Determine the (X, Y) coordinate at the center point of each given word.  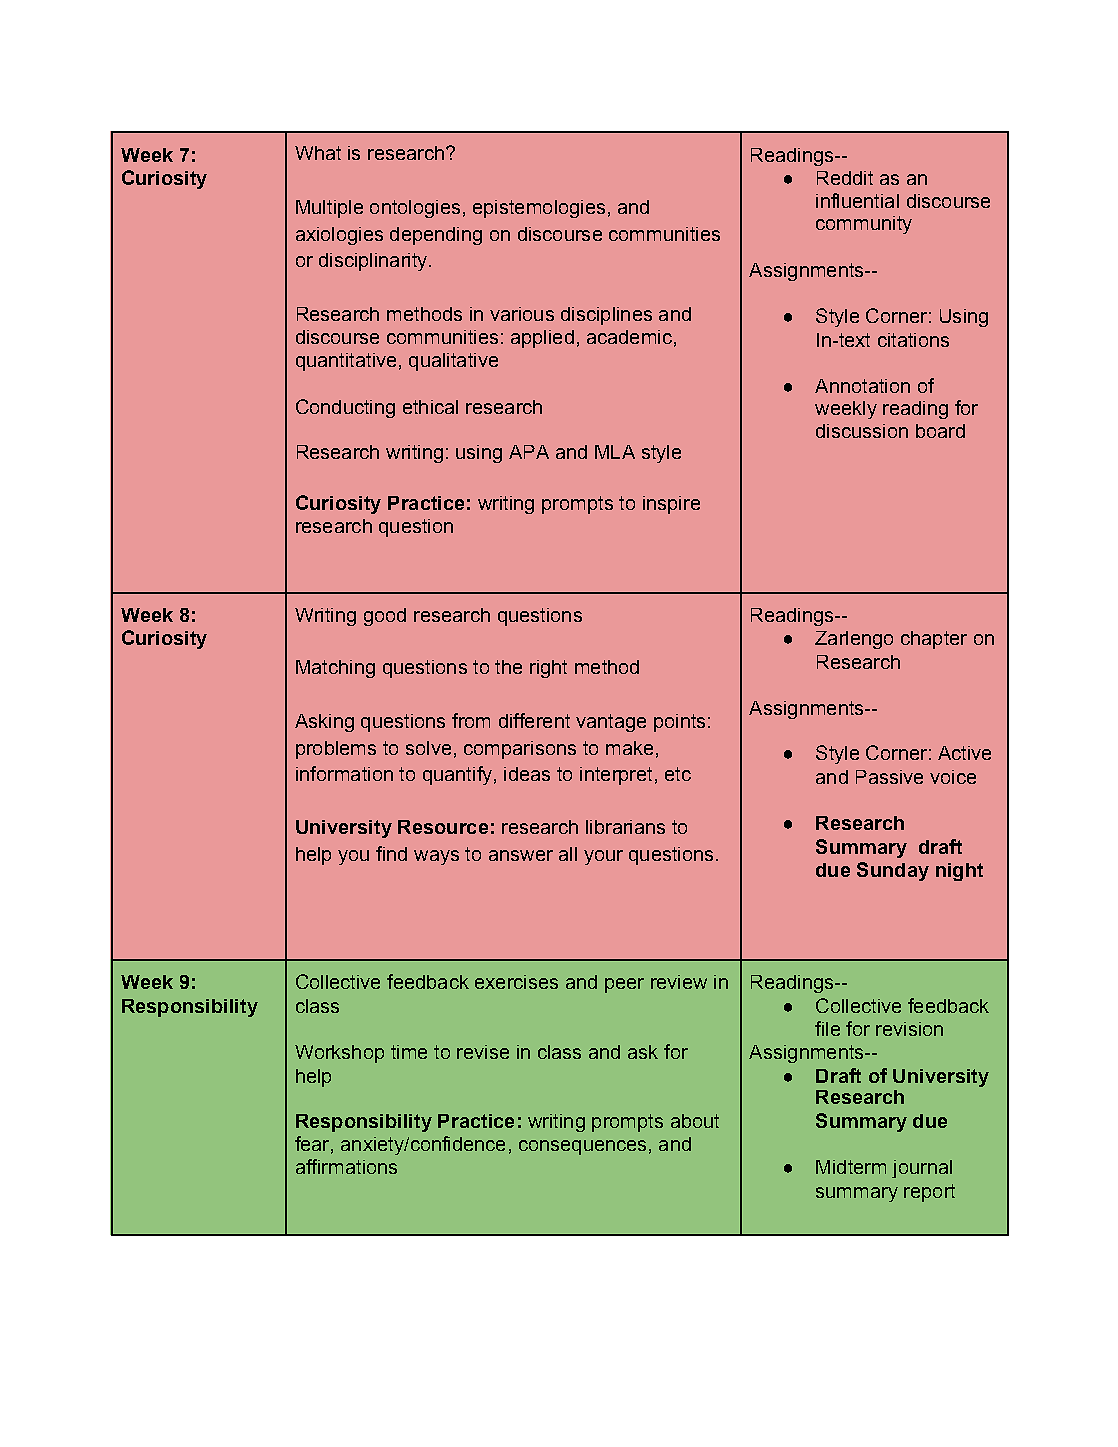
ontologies (415, 209)
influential (857, 200)
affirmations (346, 1166)
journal (922, 1169)
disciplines (606, 316)
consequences (582, 1147)
